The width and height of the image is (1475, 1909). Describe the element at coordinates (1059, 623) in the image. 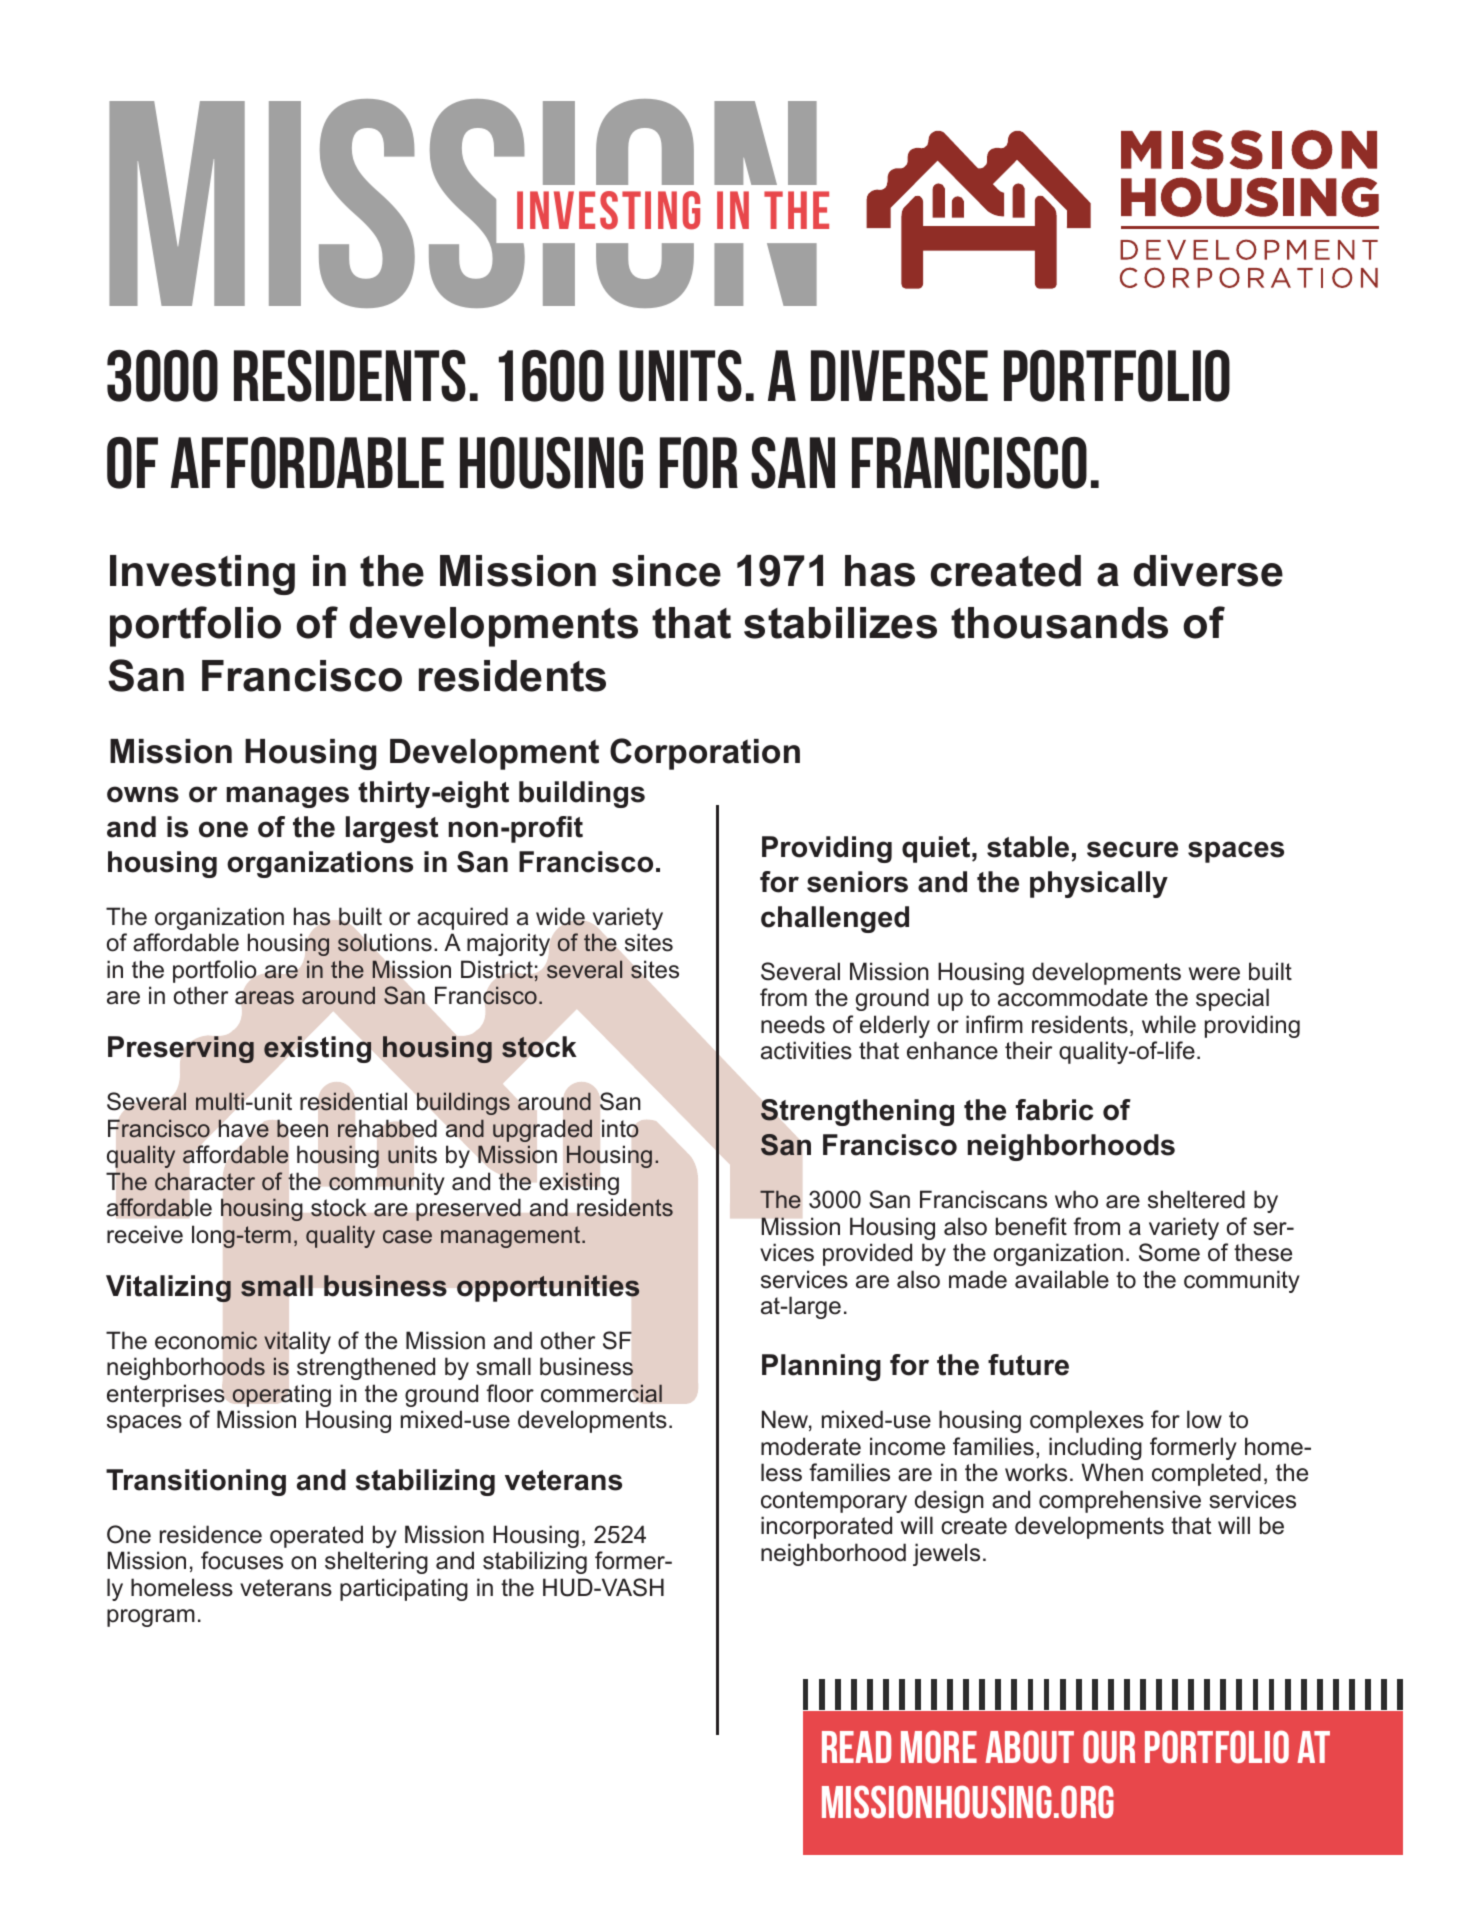

I see `thousands` at that location.
